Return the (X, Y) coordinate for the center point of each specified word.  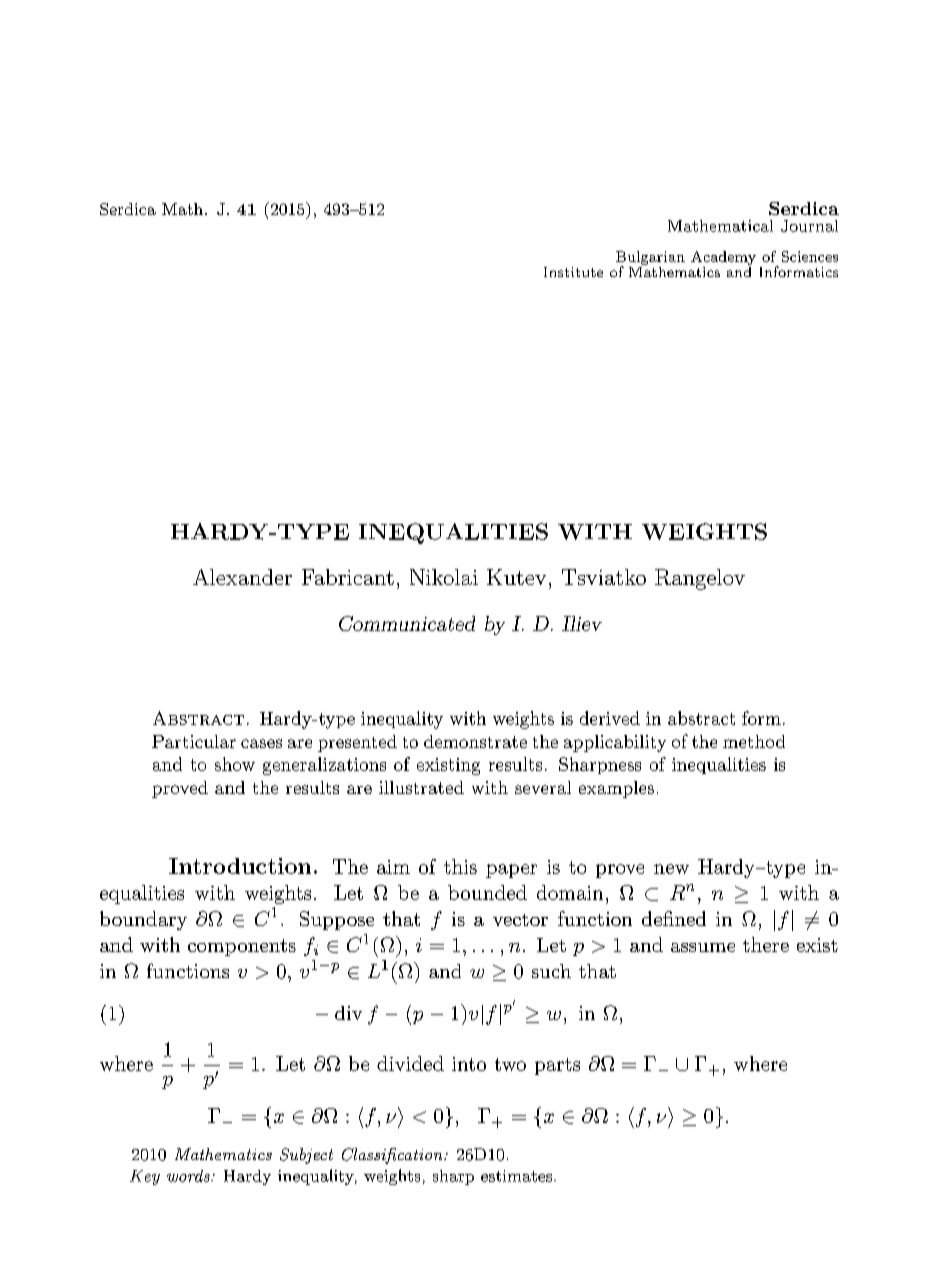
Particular (194, 741)
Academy (723, 258)
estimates (518, 1176)
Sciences (810, 256)
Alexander (242, 577)
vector (520, 920)
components (242, 947)
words (189, 1176)
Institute (573, 272)
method (754, 741)
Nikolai (444, 577)
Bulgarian (650, 259)
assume (703, 947)
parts (557, 1066)
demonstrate (475, 741)
